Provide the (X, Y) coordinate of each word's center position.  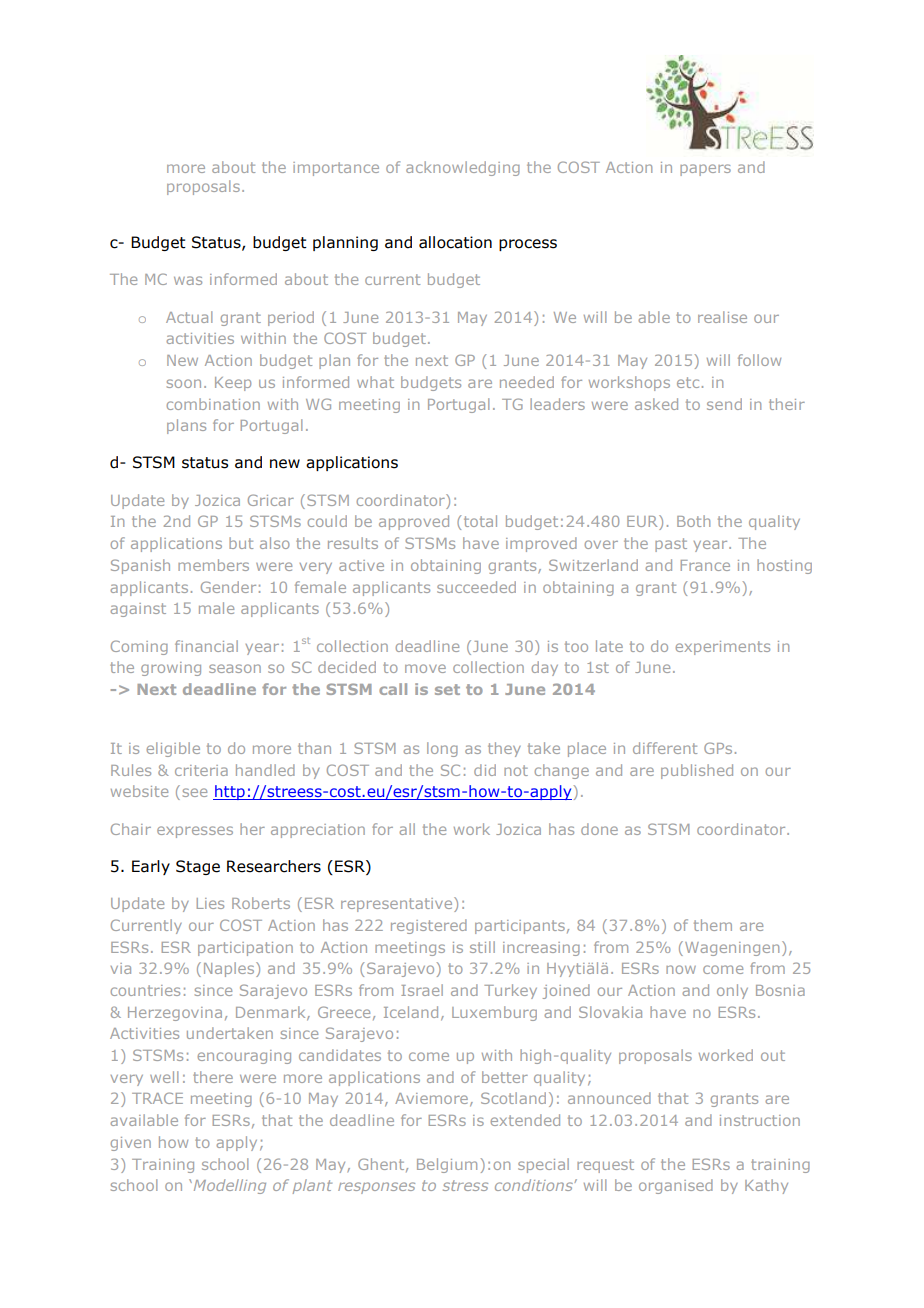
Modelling (228, 1186)
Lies (210, 903)
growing (171, 669)
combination (213, 404)
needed (527, 382)
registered (429, 926)
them (713, 925)
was (188, 280)
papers (705, 170)
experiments (722, 648)
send (724, 404)
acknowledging (463, 168)
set (447, 689)
